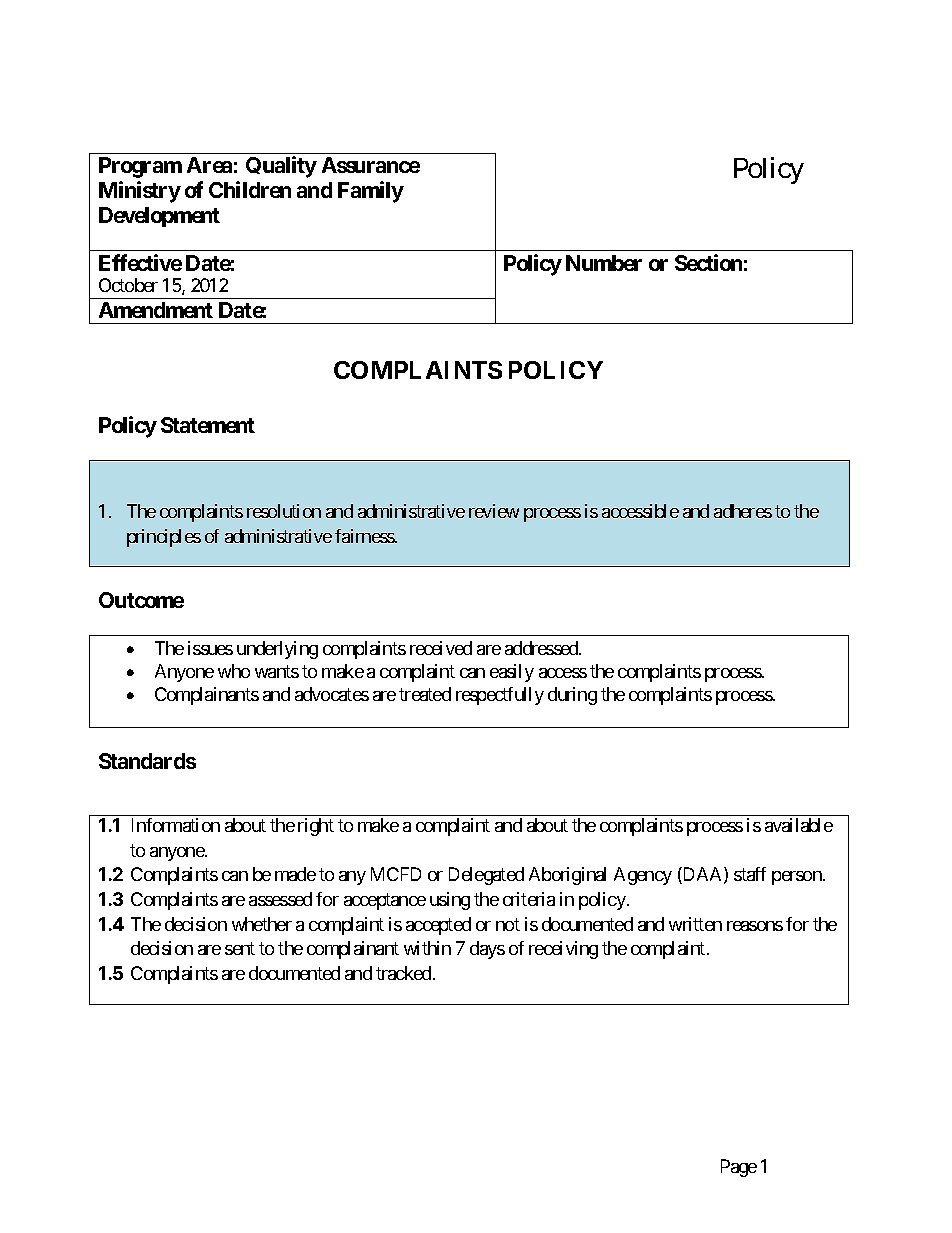 This page has height=1233, width=952. I want to click on written, so click(695, 924).
